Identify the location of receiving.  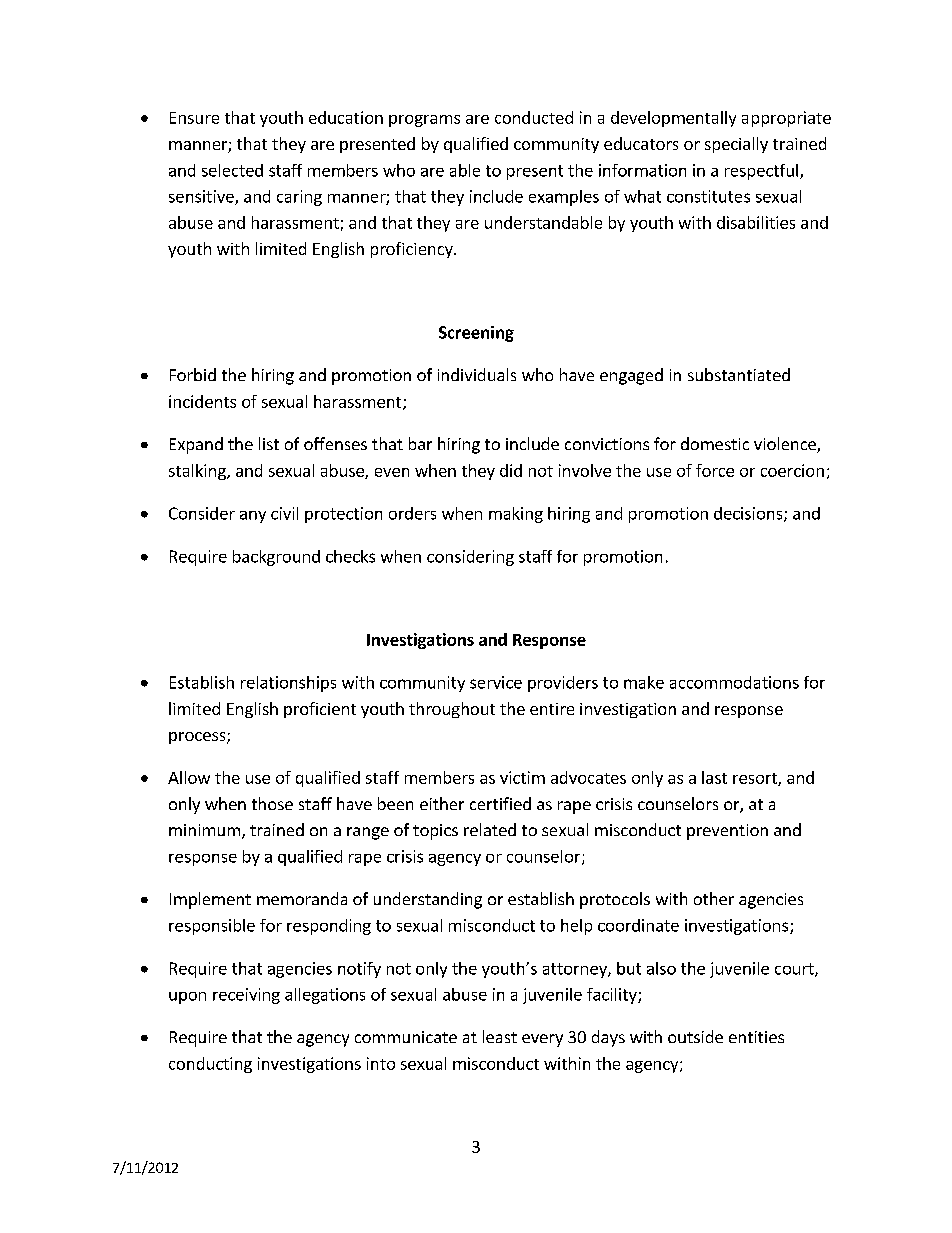
(246, 996).
